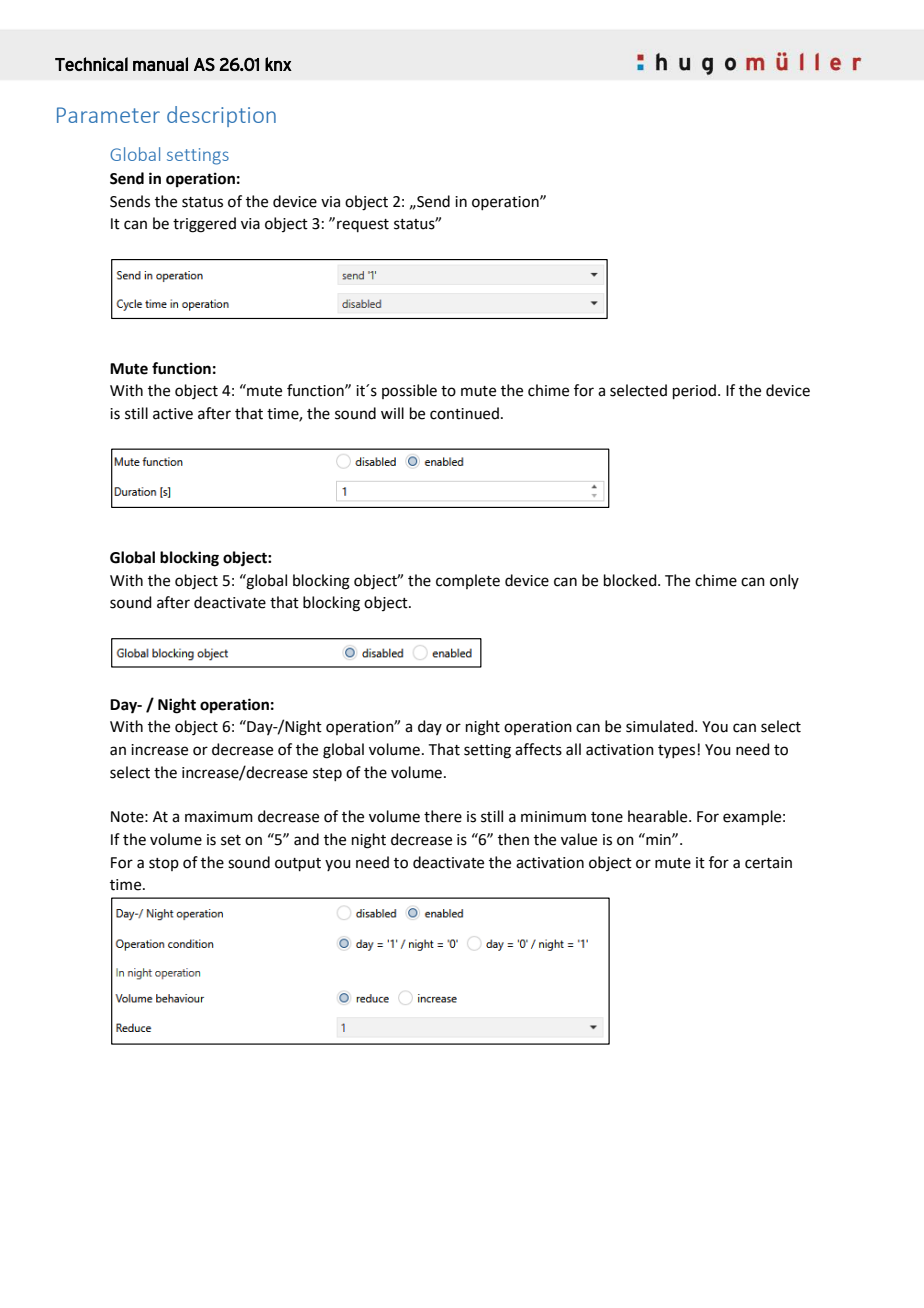  I want to click on description, so click(221, 116).
